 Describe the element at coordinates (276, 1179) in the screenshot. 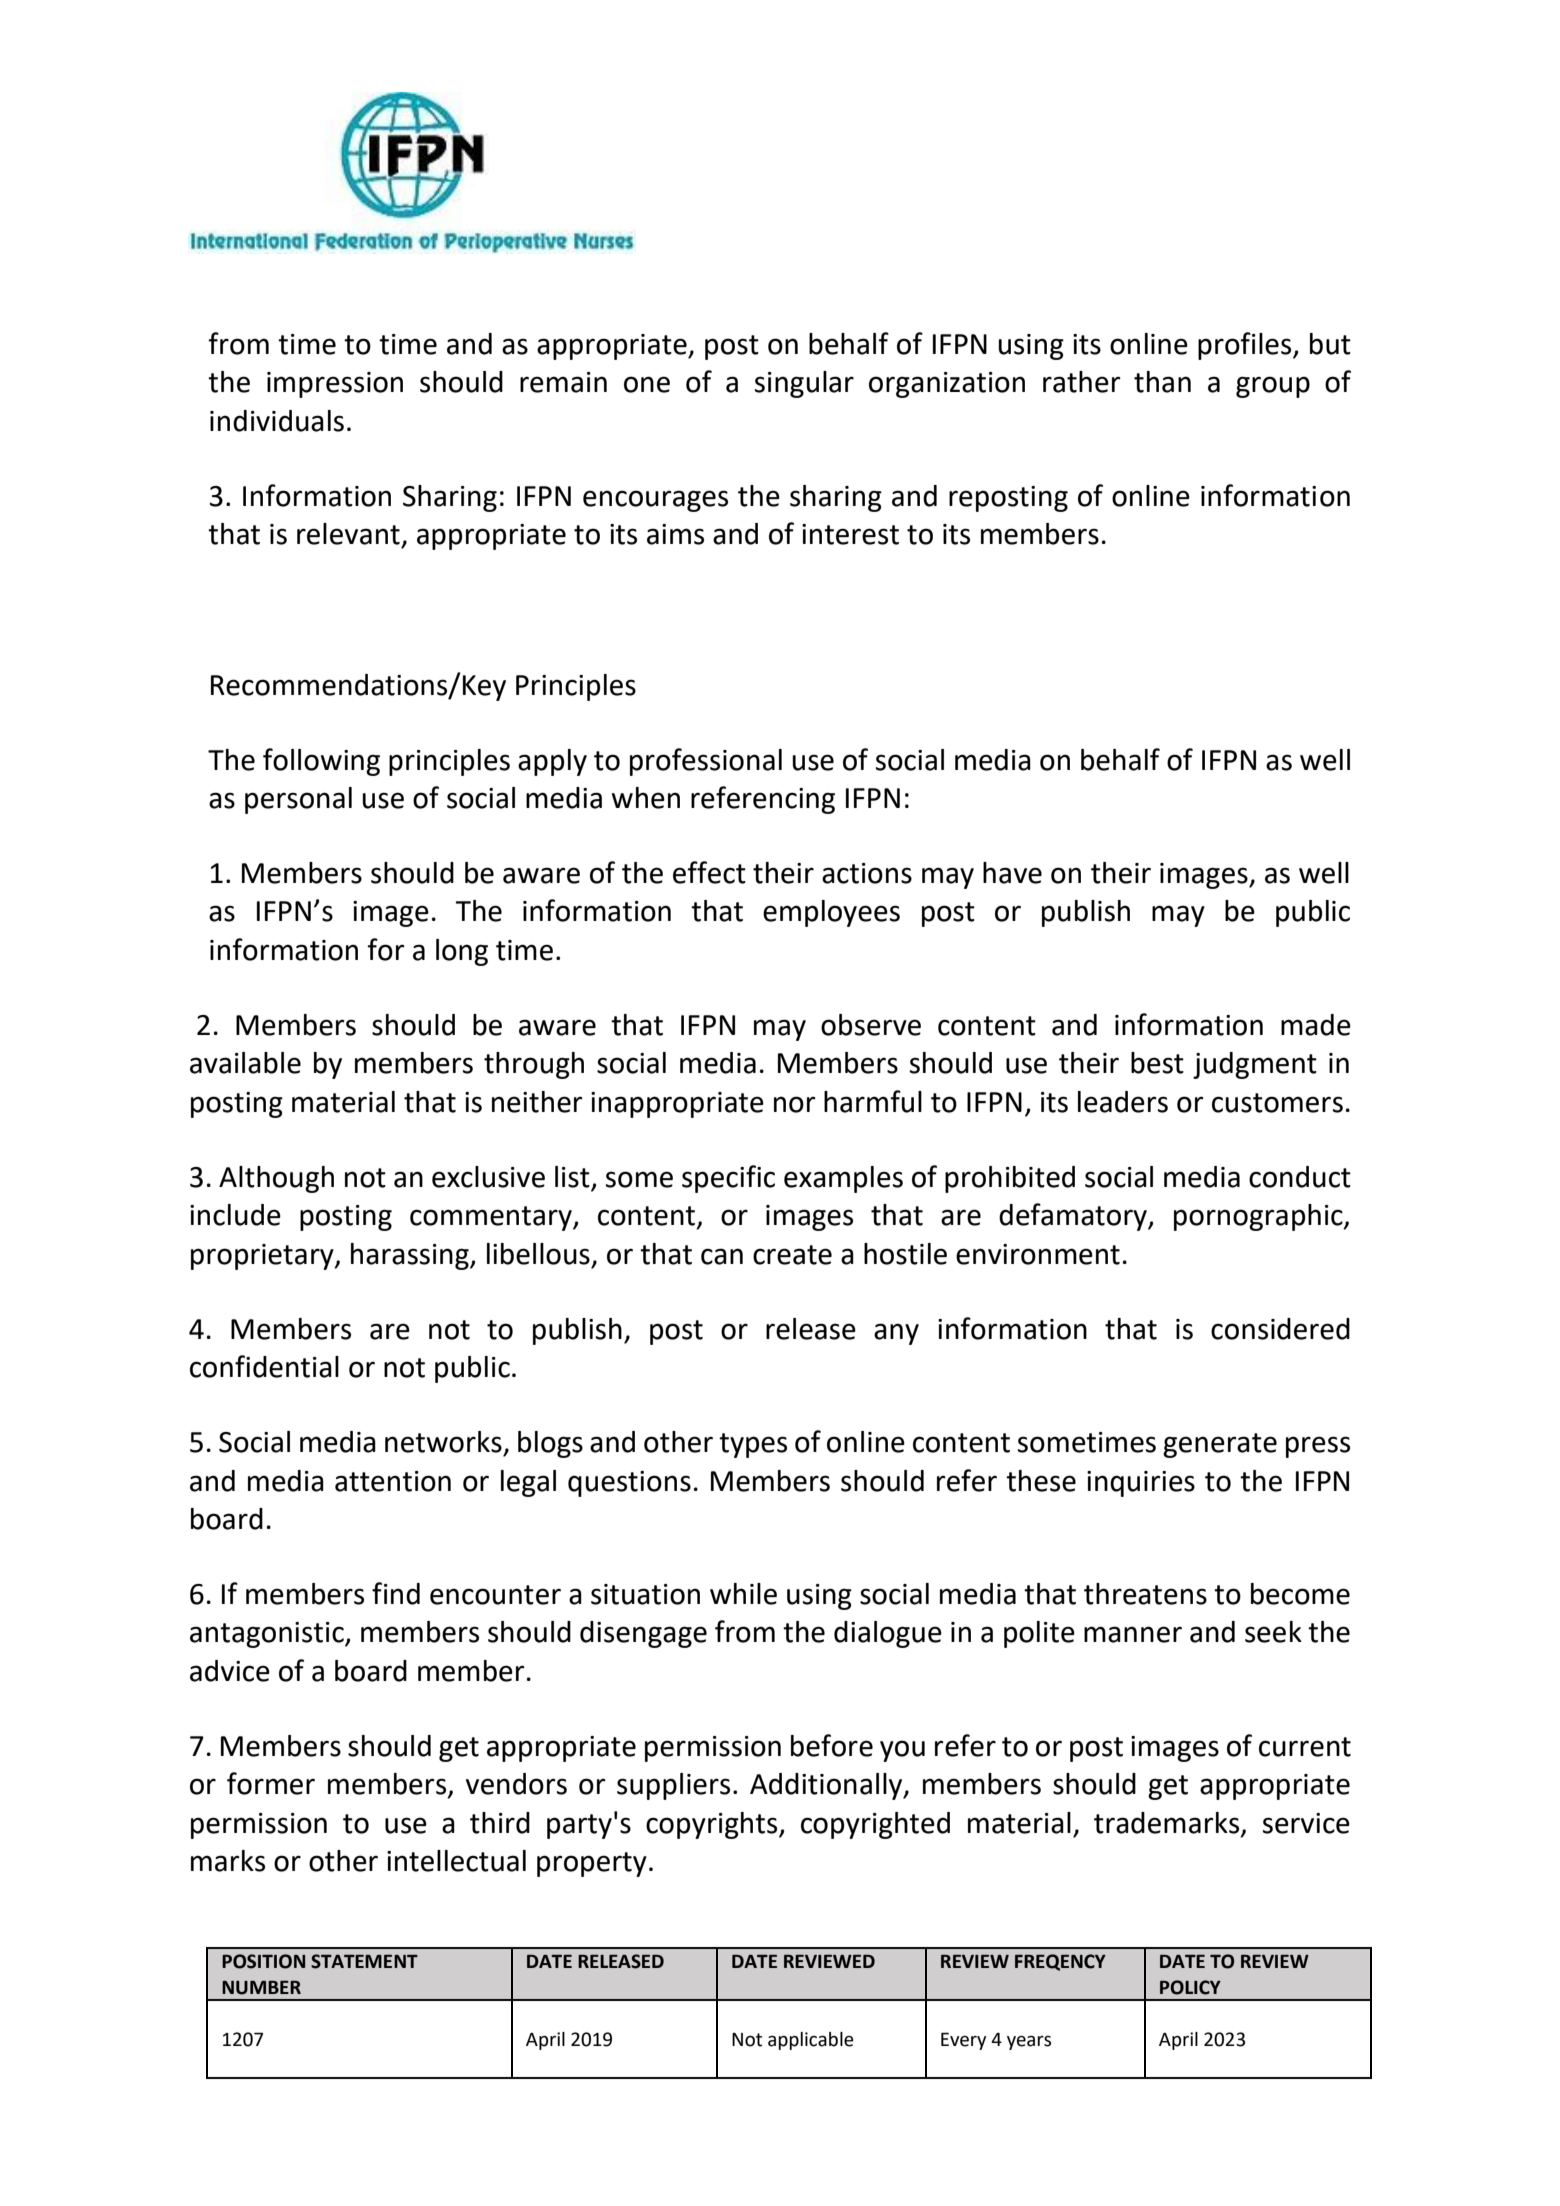

I see `Although` at that location.
